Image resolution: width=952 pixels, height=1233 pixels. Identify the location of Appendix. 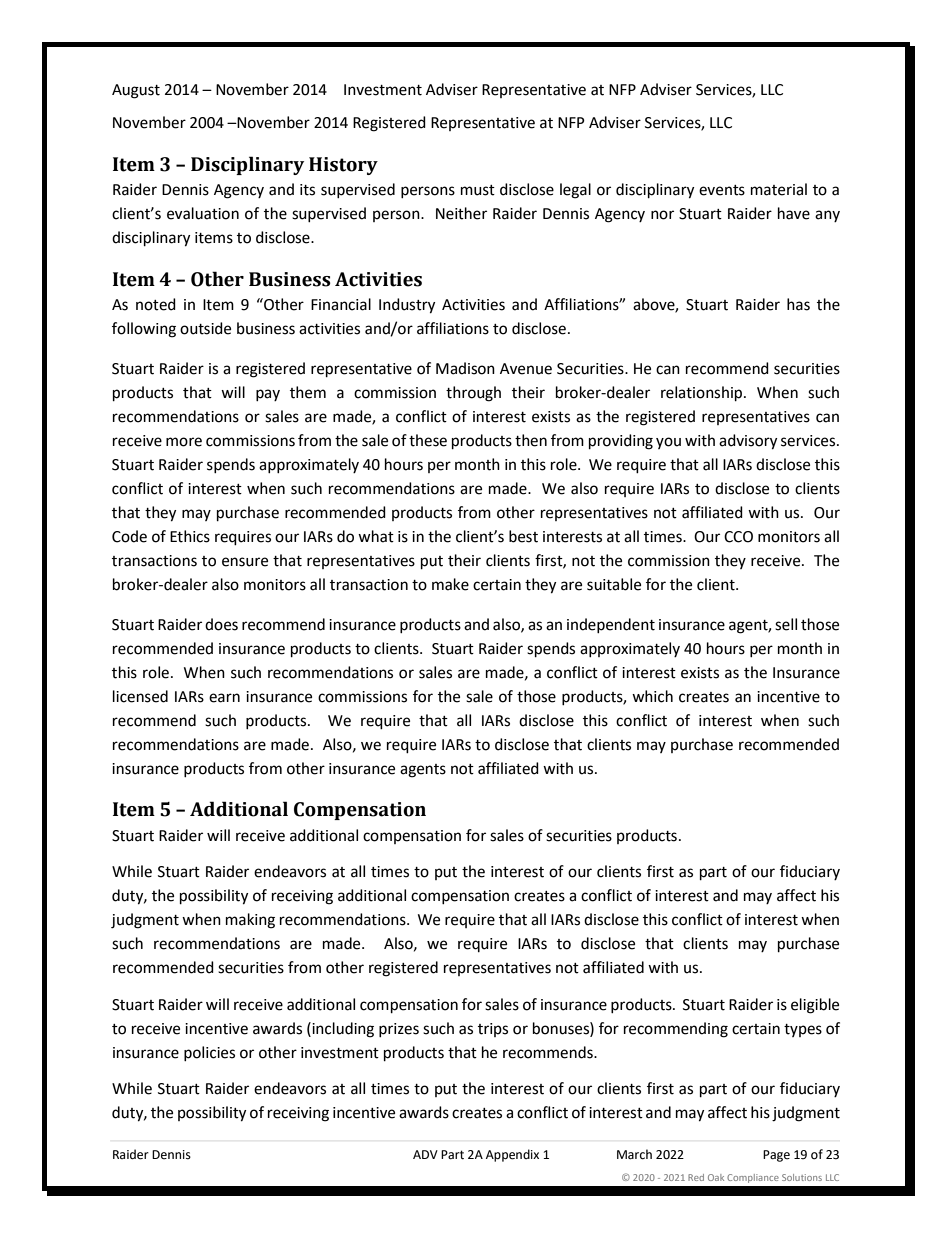
(512, 1155).
